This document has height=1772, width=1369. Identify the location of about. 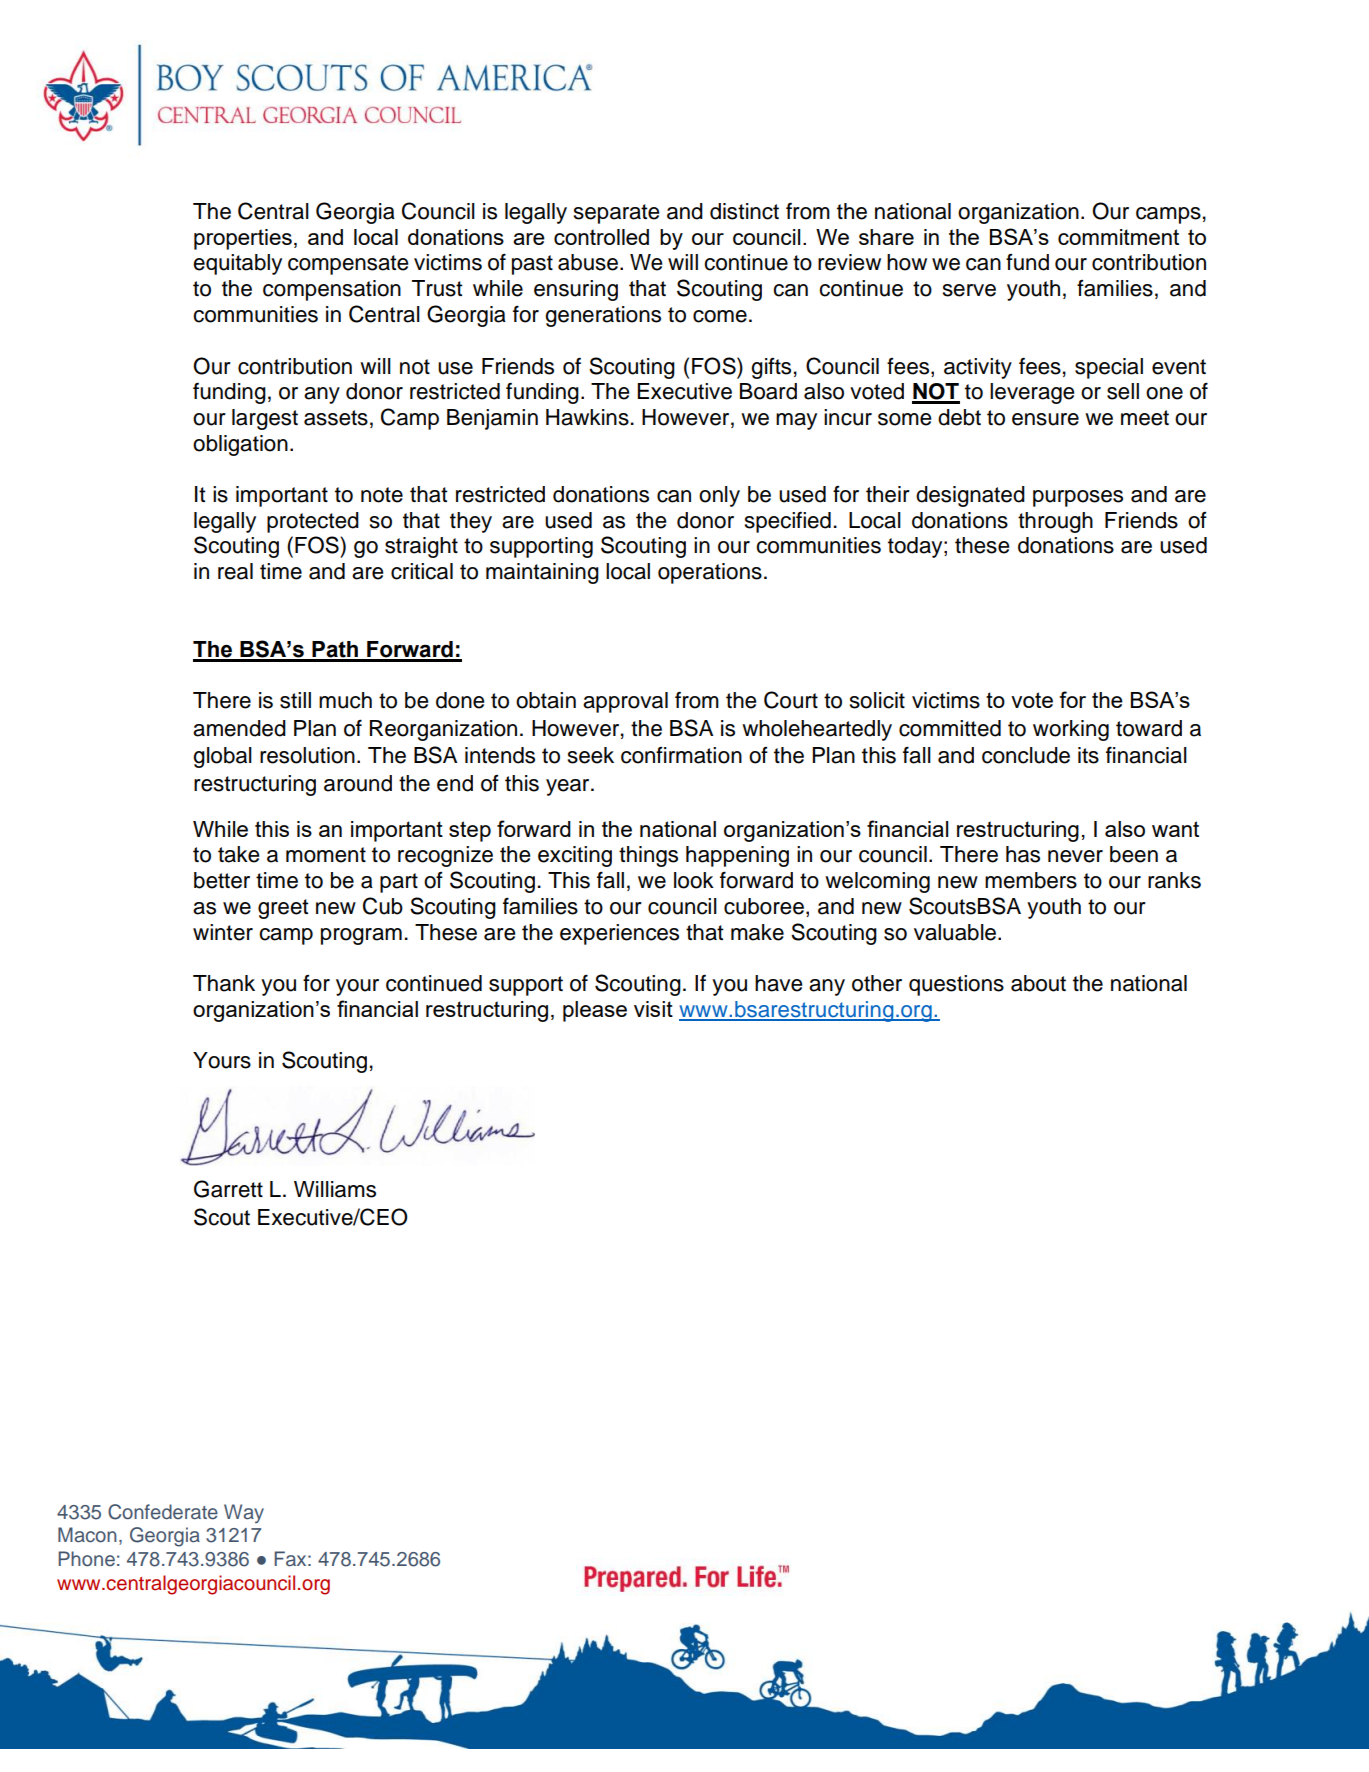
(1038, 983).
